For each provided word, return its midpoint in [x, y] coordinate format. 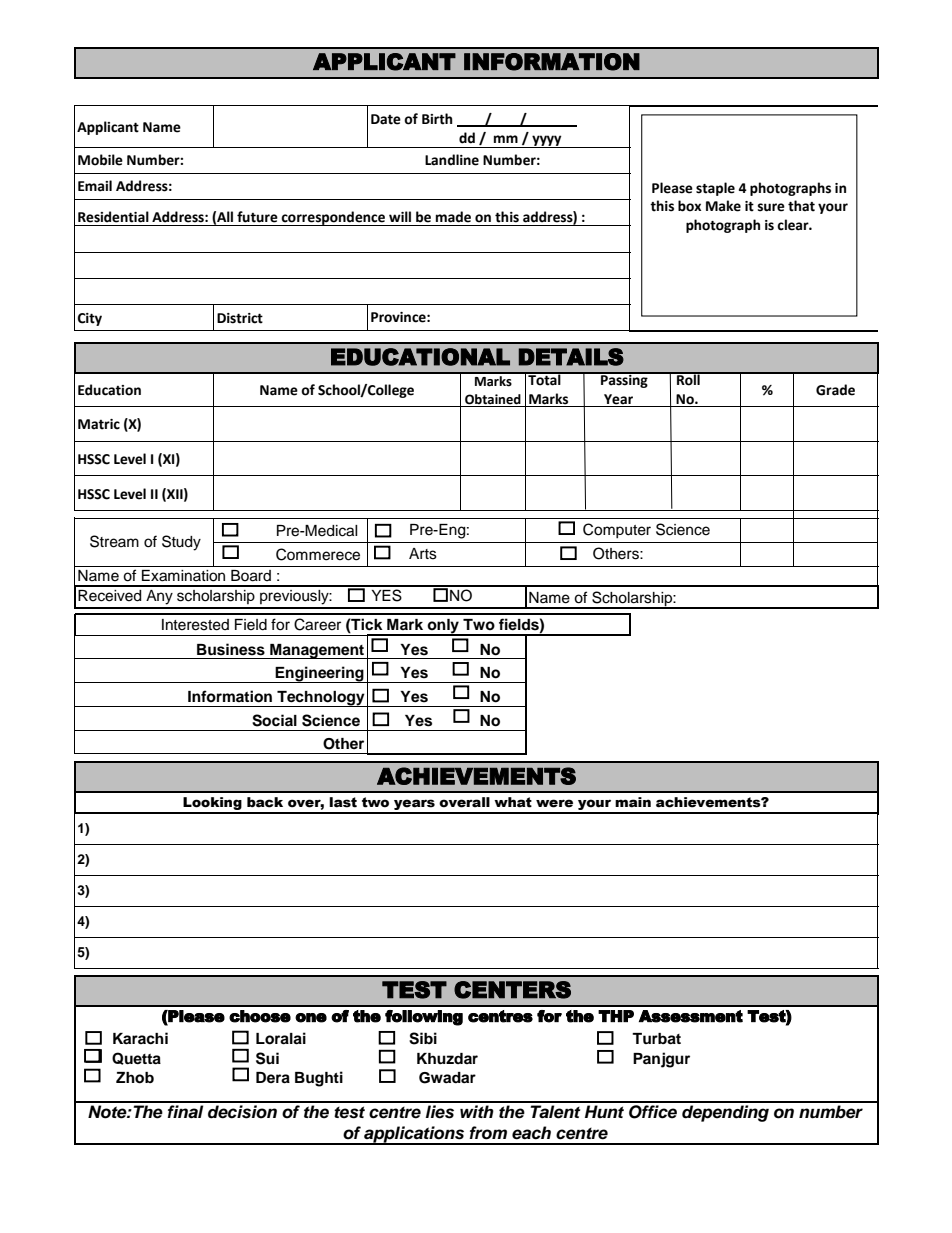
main [633, 802]
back [265, 802]
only [443, 627]
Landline [452, 160]
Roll [688, 378]
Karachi [140, 1038]
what [513, 802]
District [240, 318]
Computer [617, 530]
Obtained [493, 400]
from [488, 1133]
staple [715, 189]
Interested [195, 625]
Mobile [100, 160]
